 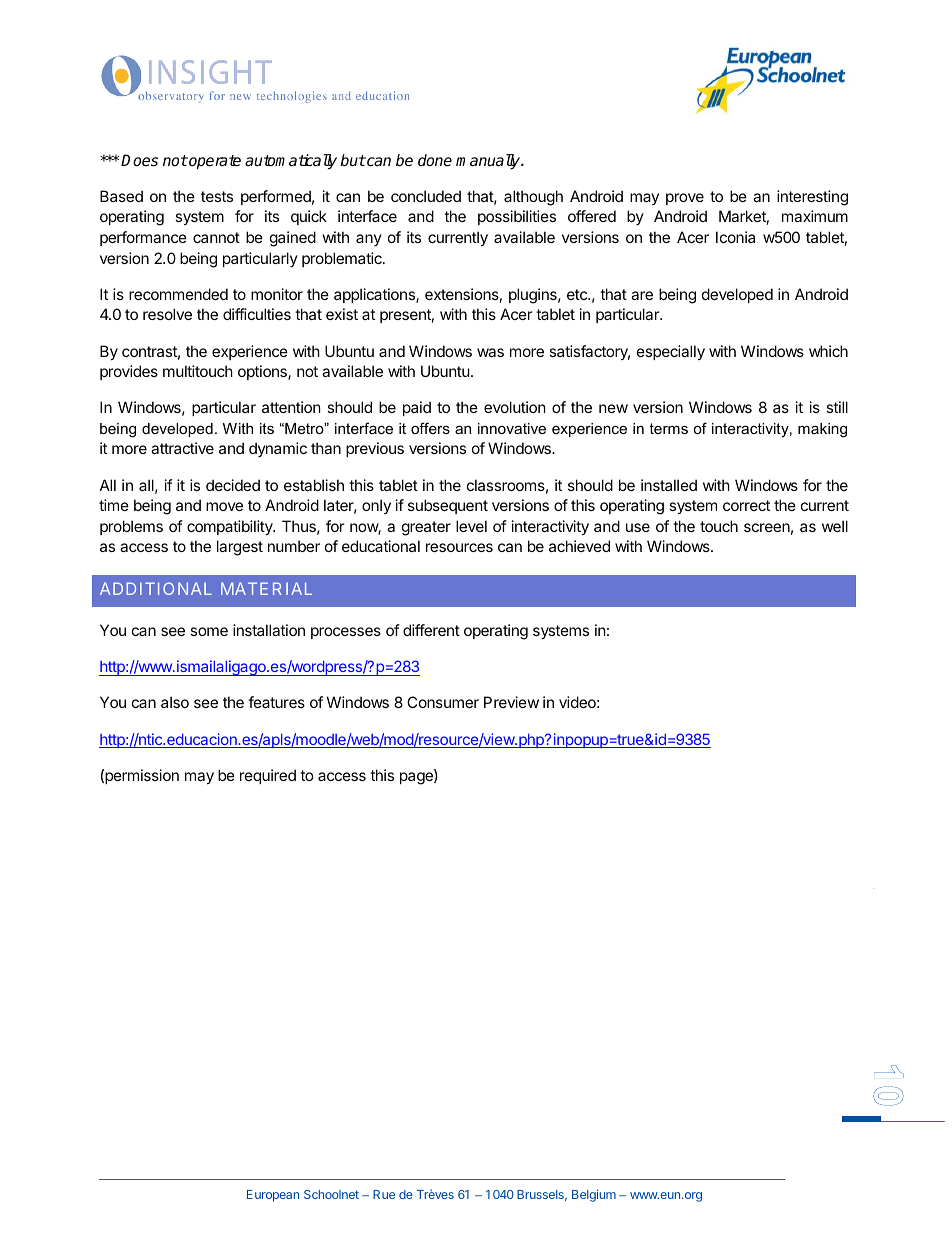 What do you see at coordinates (471, 526) in the screenshot?
I see `level` at bounding box center [471, 526].
